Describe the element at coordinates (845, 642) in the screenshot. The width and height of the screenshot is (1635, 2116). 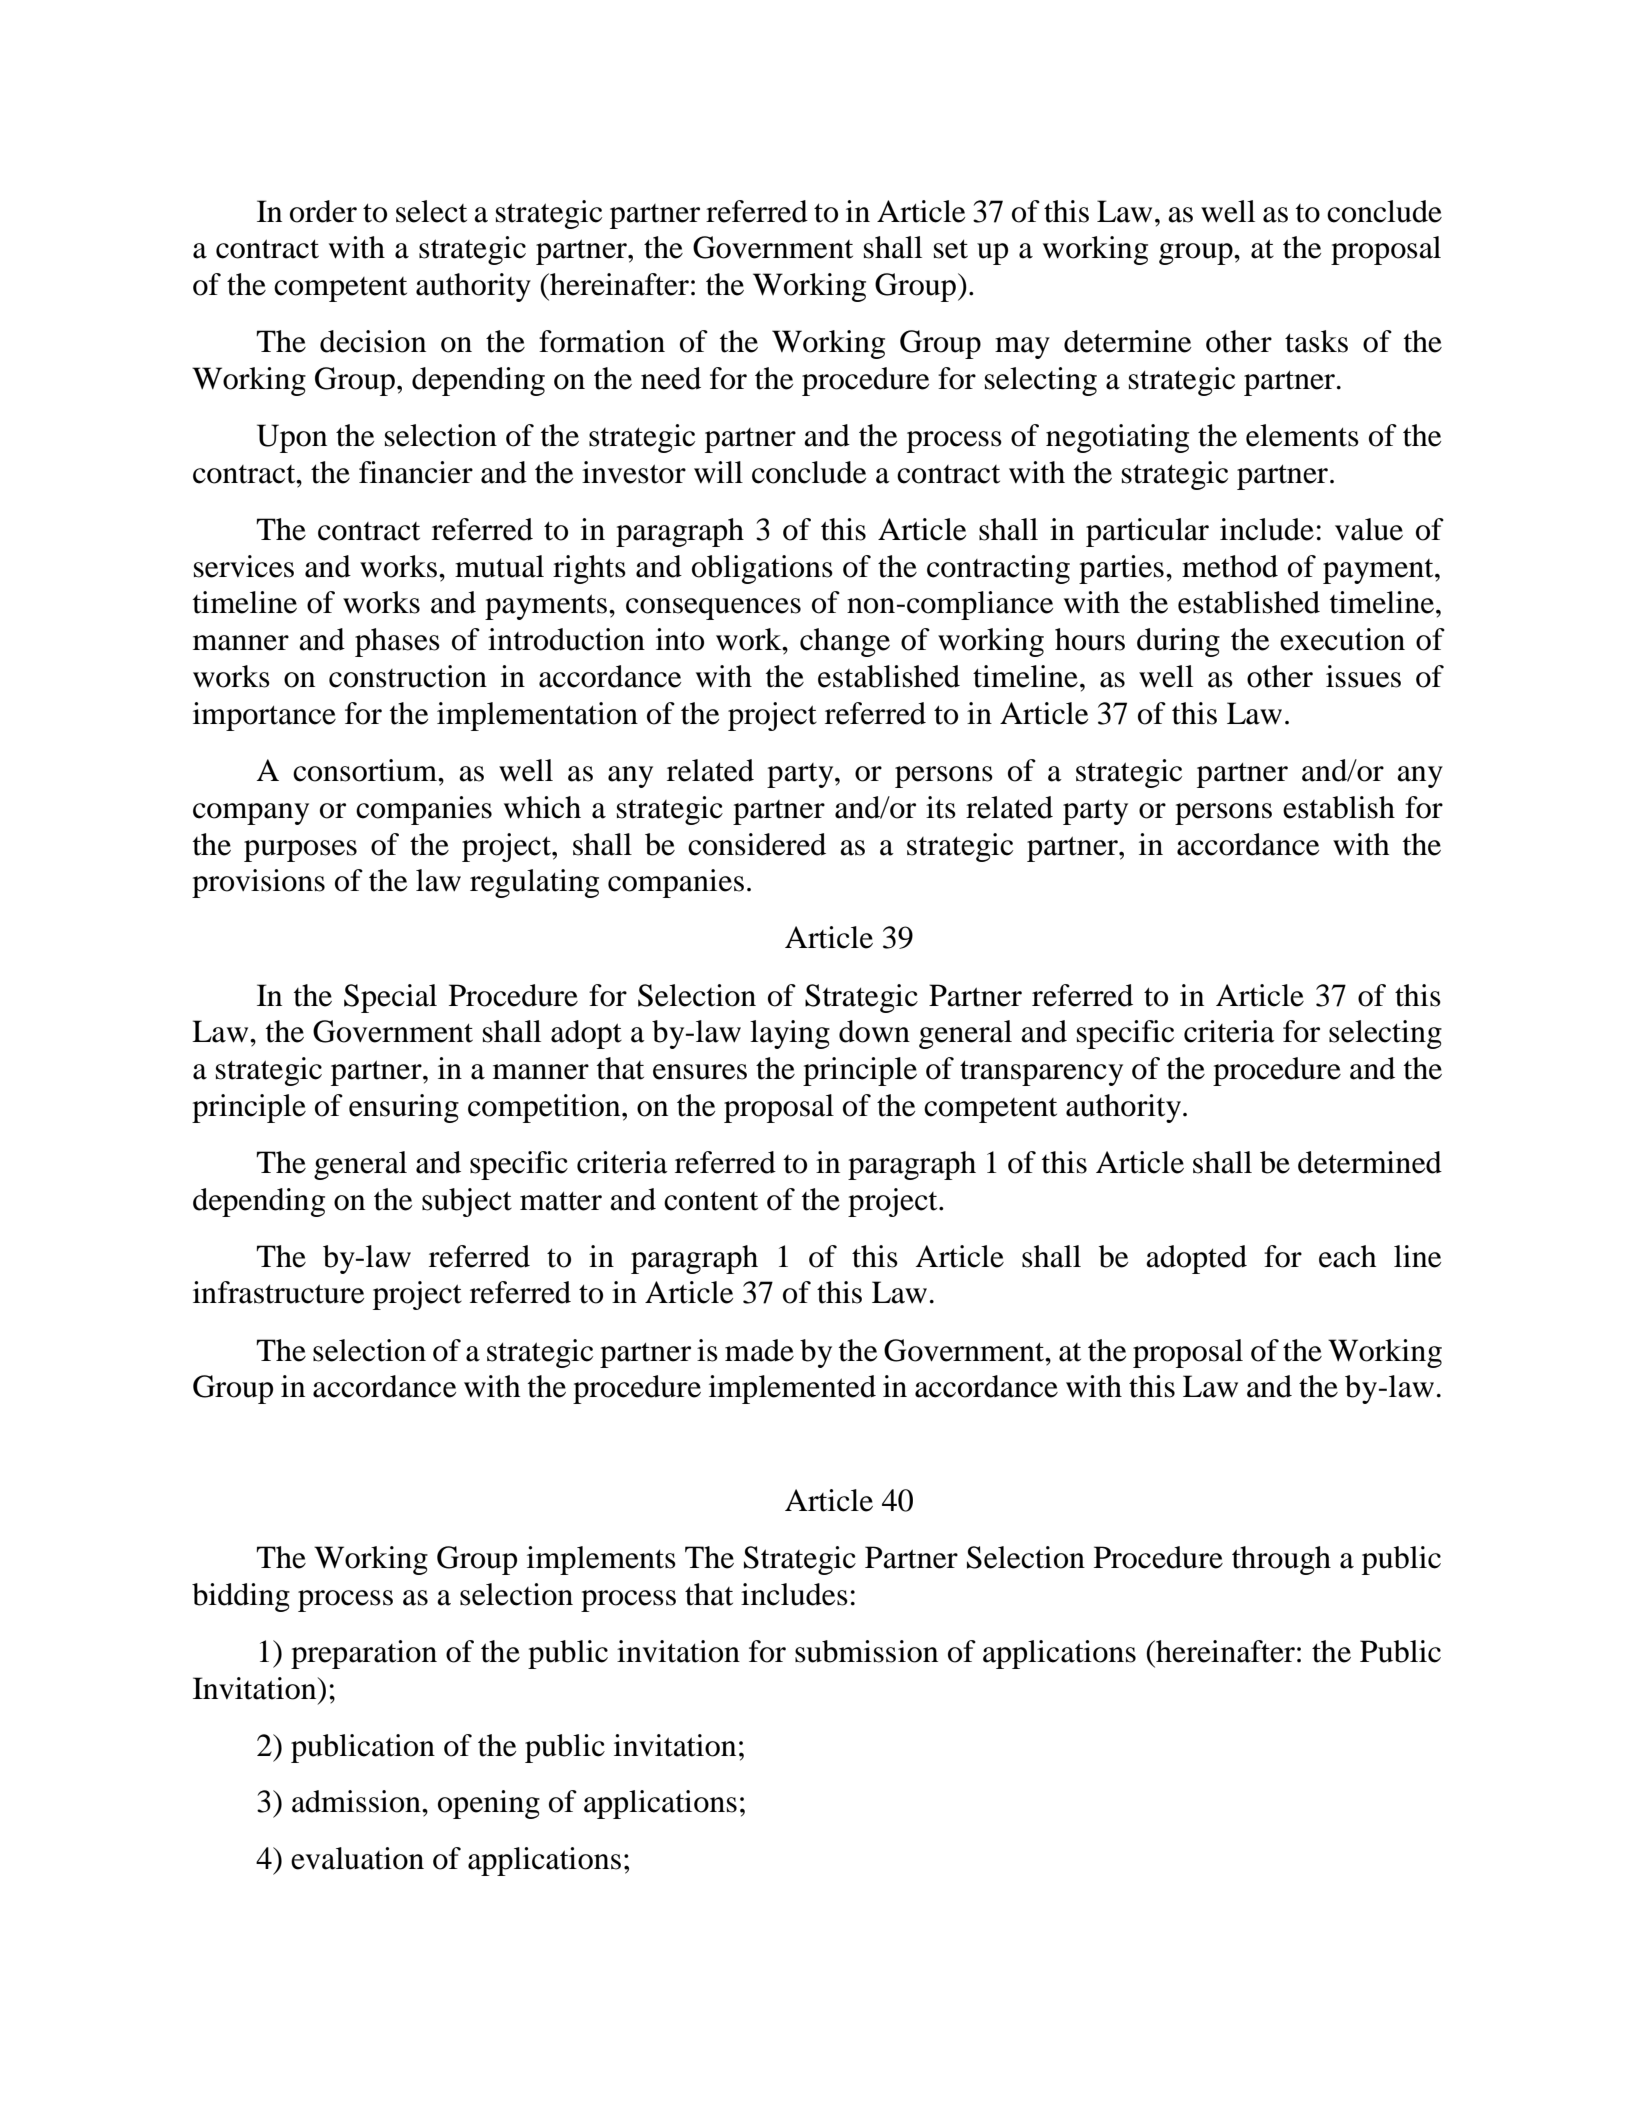
I see `change` at that location.
